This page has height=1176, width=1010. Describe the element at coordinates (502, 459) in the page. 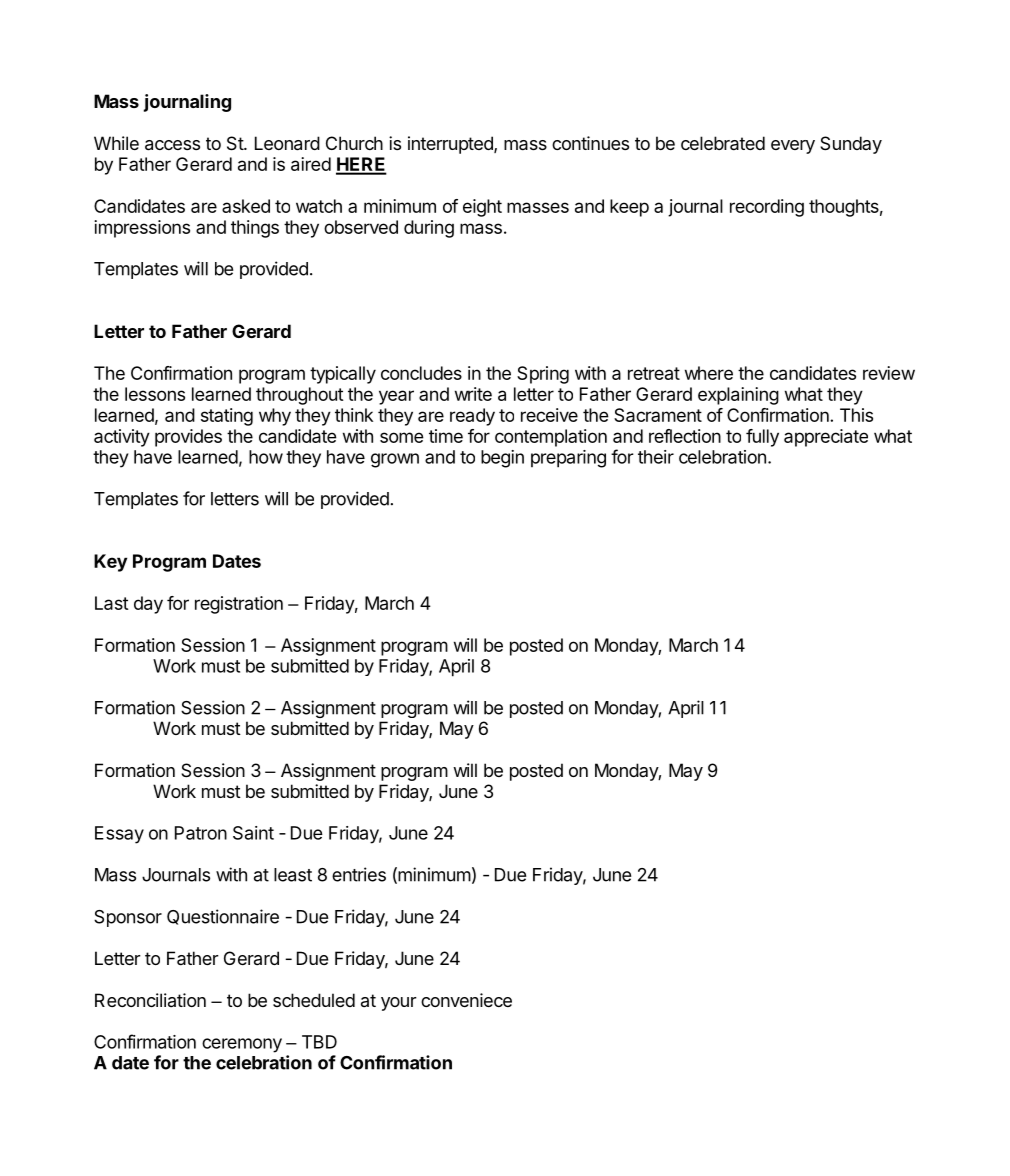

I see `begin` at that location.
